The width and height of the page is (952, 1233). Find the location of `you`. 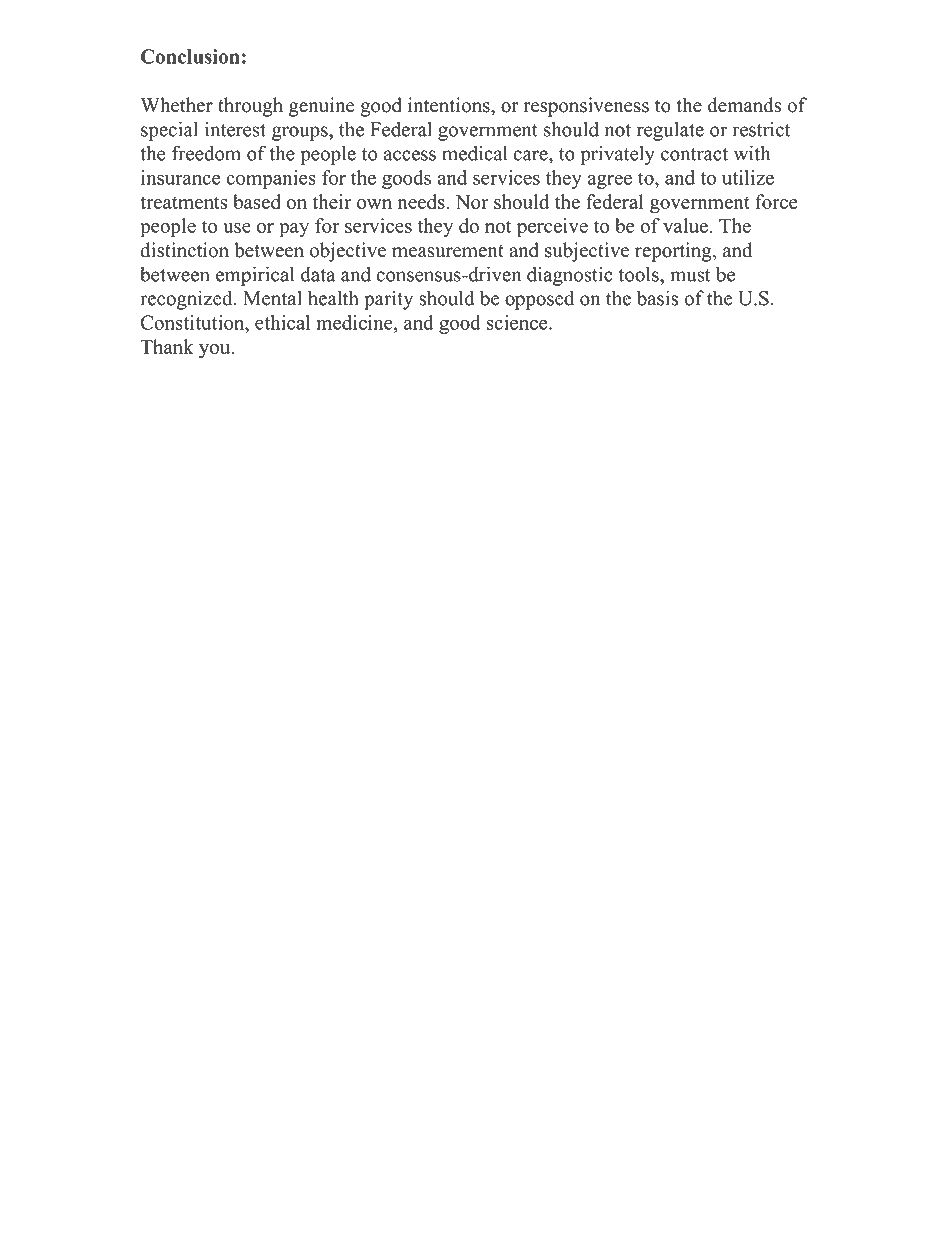

you is located at coordinates (216, 351).
